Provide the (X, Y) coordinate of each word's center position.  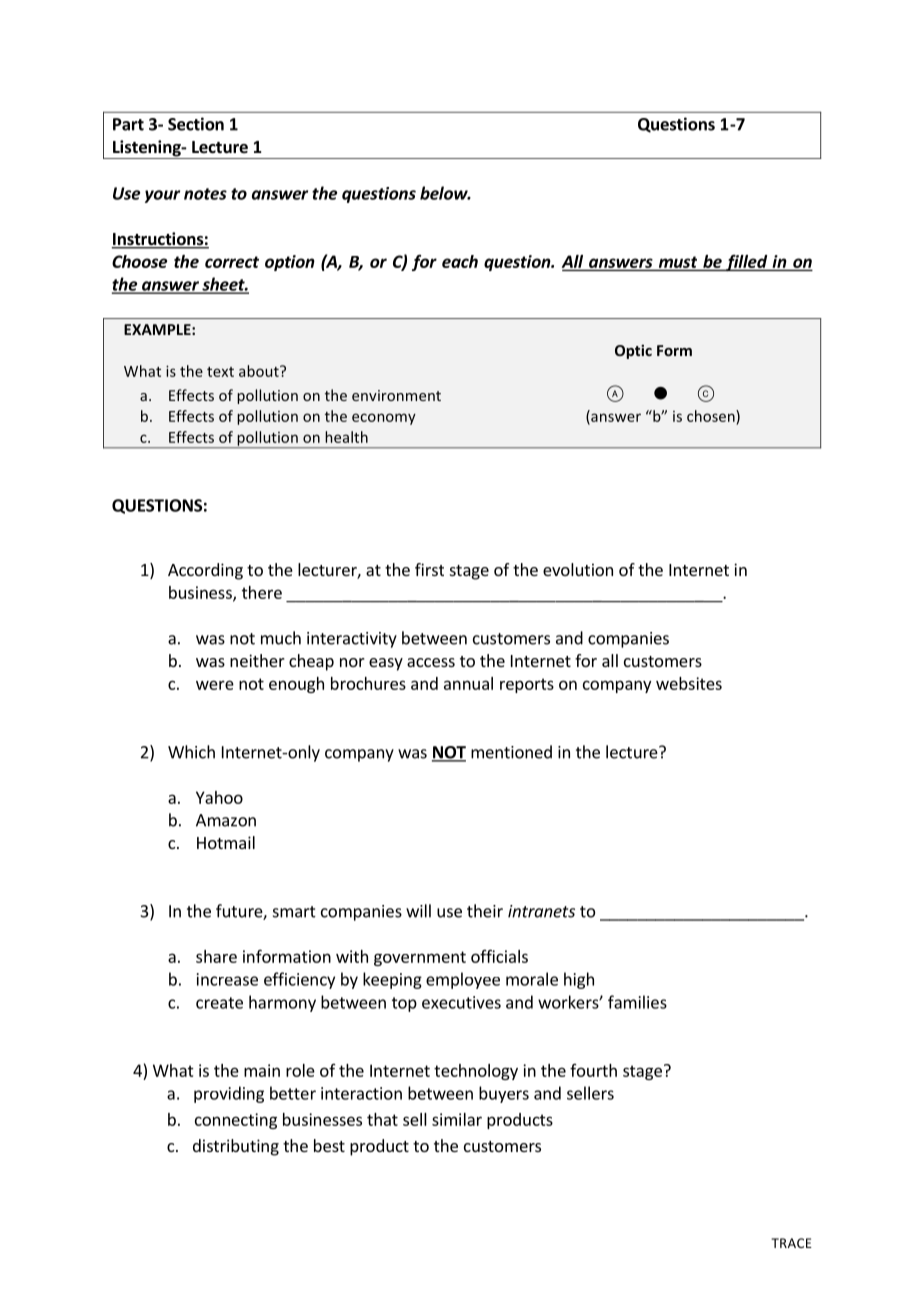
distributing (236, 1147)
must (678, 262)
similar (457, 1119)
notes (205, 194)
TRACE (791, 1243)
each (460, 261)
